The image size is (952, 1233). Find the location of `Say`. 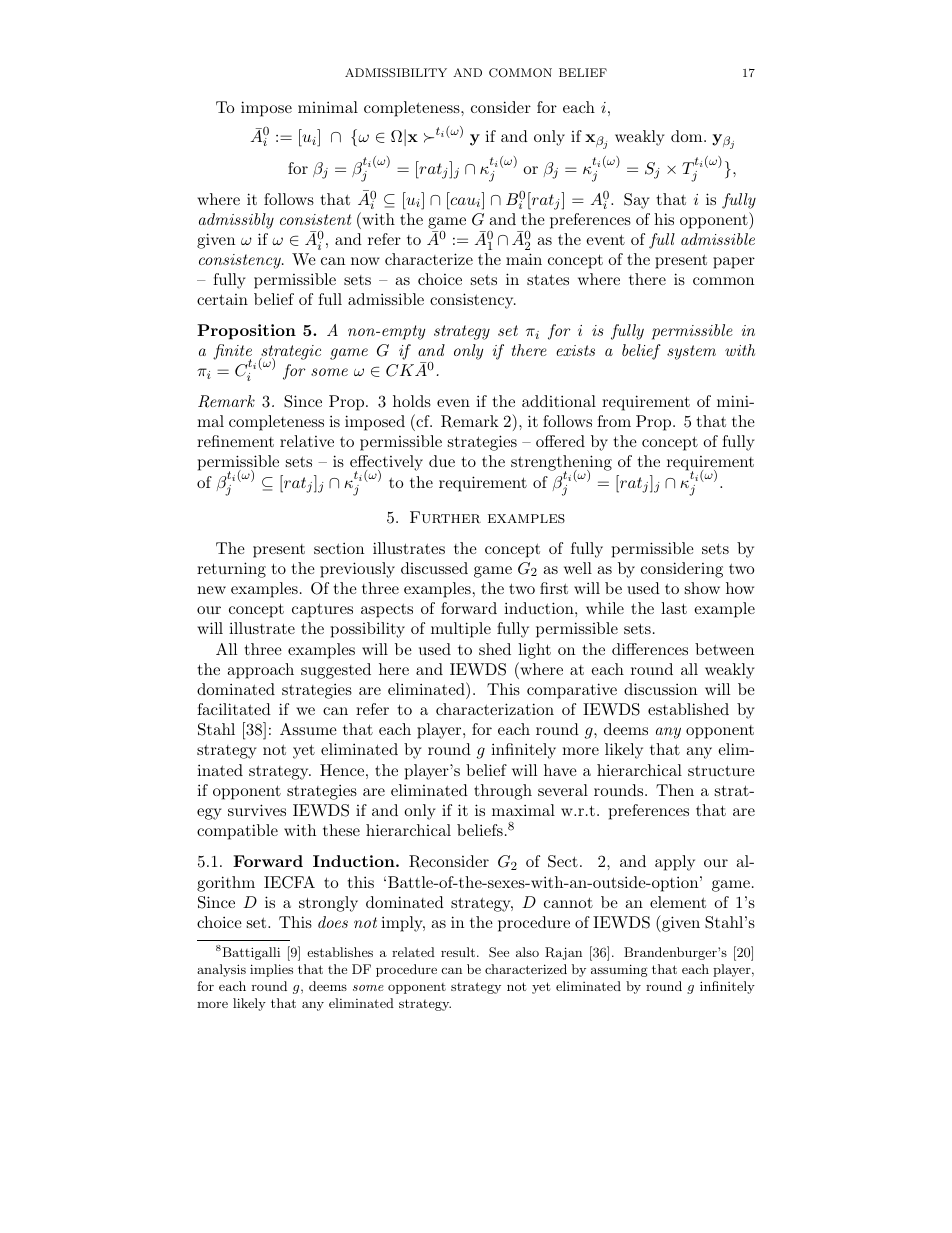

Say is located at coordinates (637, 201).
